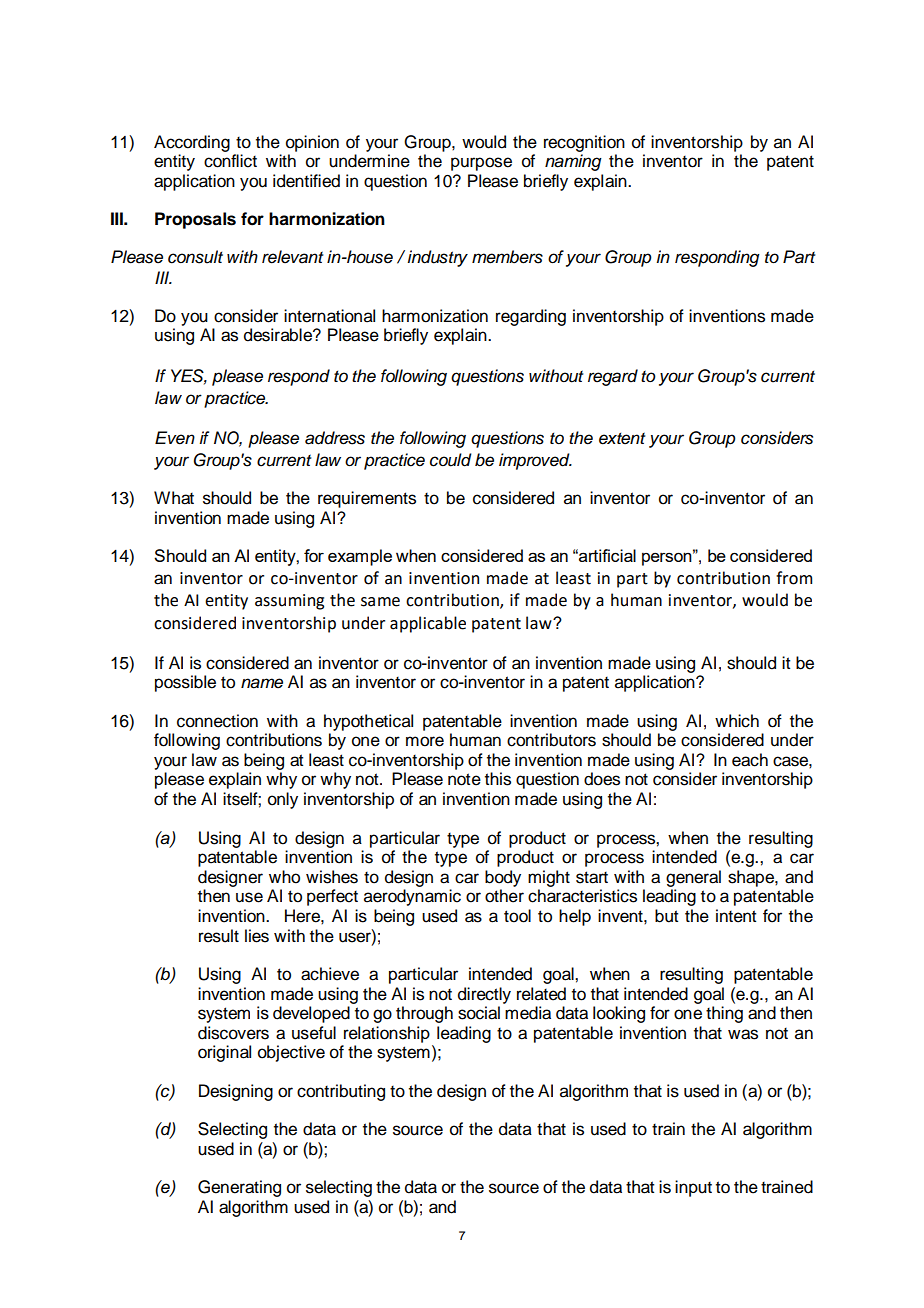 This screenshot has height=1308, width=924. I want to click on body, so click(503, 878).
